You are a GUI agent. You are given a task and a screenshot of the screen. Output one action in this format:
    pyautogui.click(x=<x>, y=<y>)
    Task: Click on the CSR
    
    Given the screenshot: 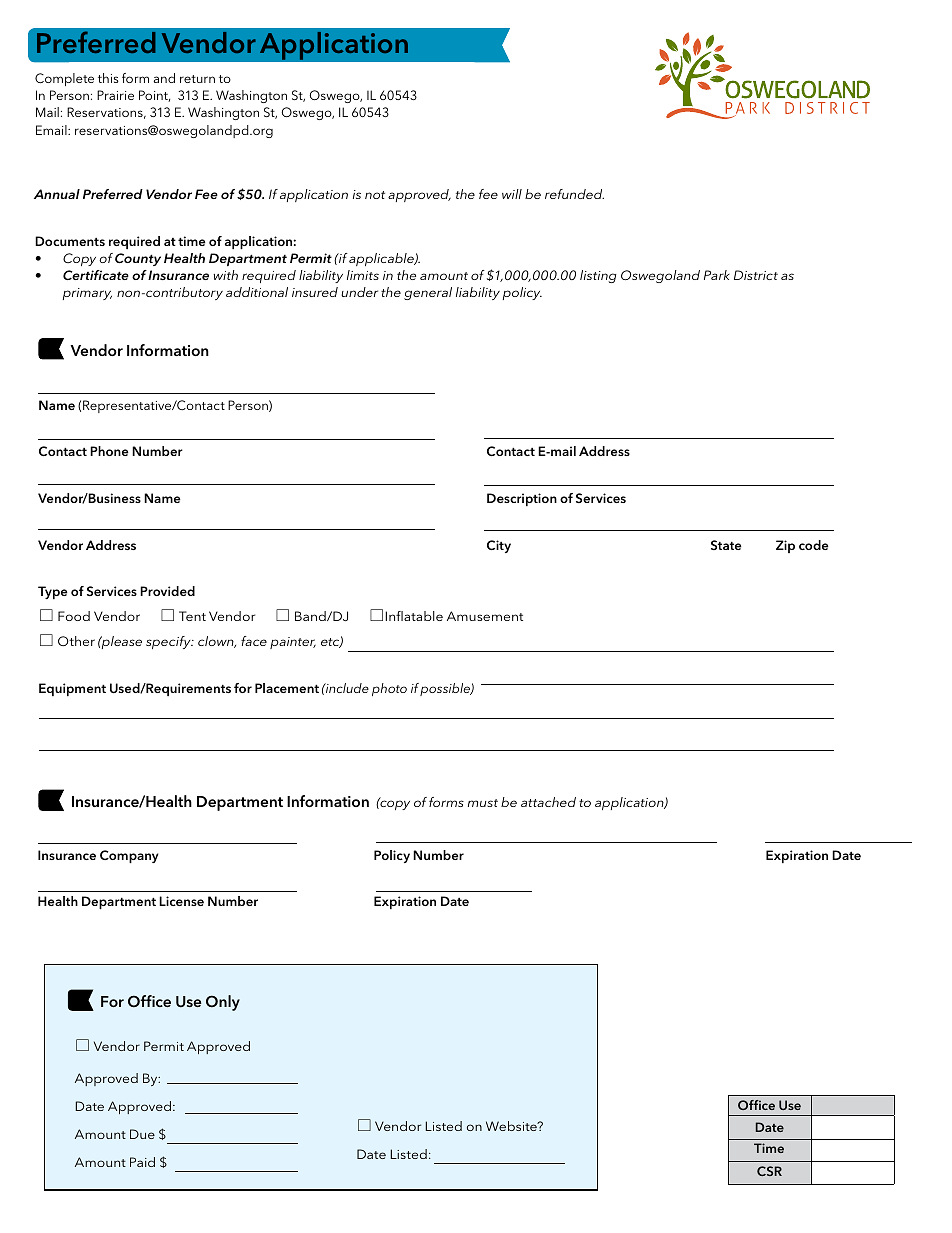 What is the action you would take?
    pyautogui.click(x=769, y=1171)
